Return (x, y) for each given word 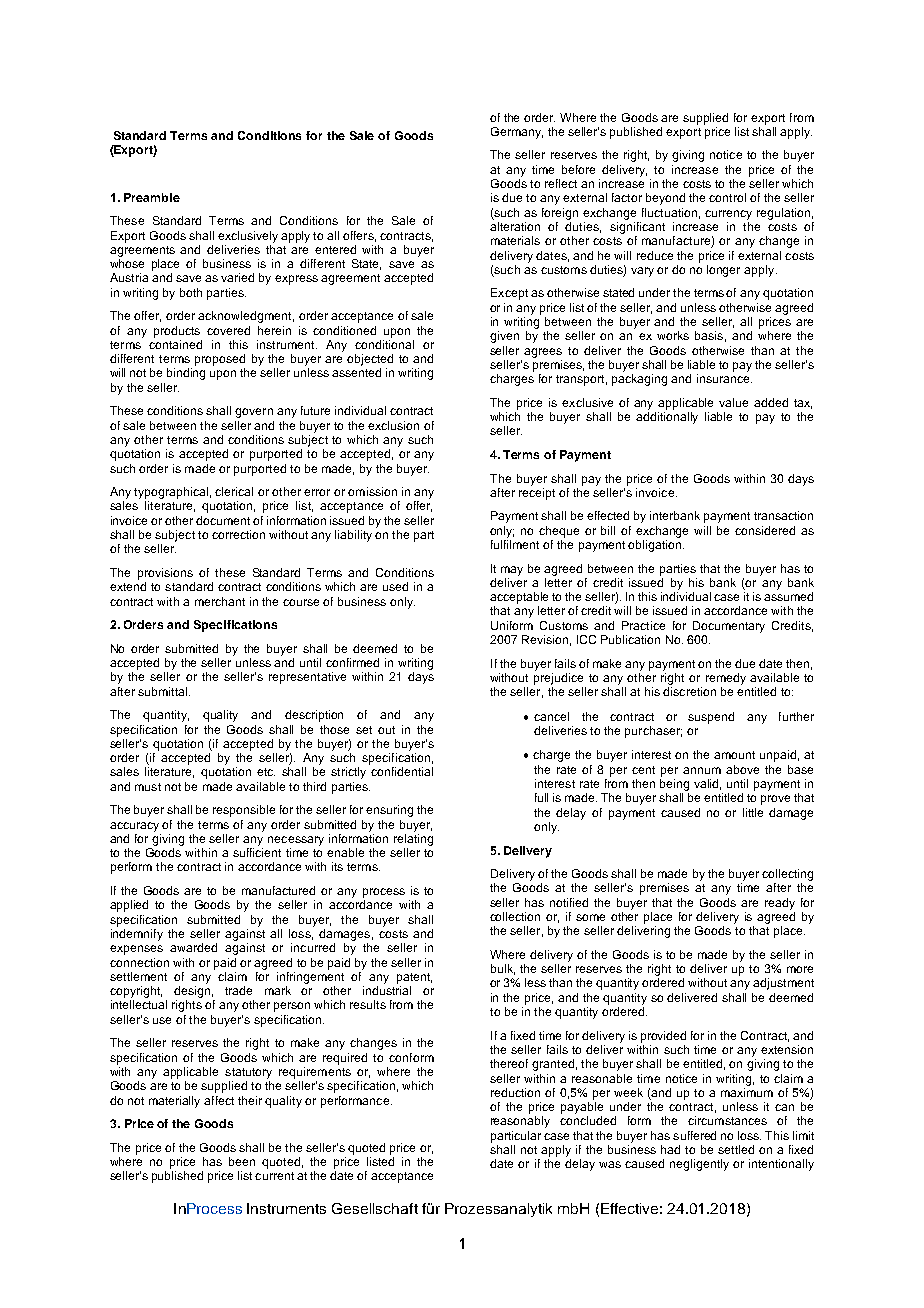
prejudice (558, 679)
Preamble (152, 197)
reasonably (520, 1122)
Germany (517, 133)
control (727, 197)
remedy (726, 679)
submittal (164, 691)
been (242, 1161)
